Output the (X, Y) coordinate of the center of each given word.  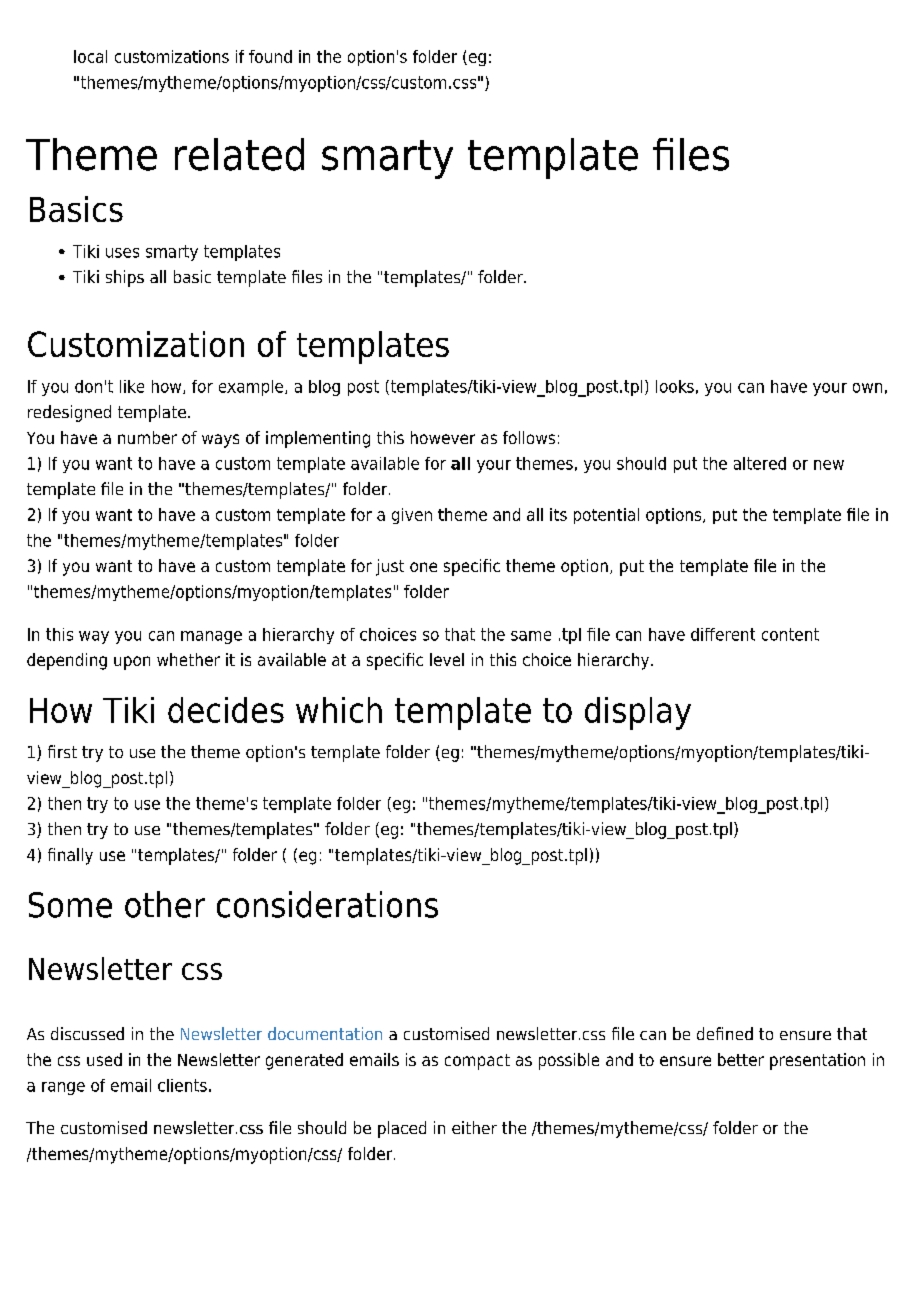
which (339, 710)
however (443, 437)
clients (182, 1085)
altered (760, 463)
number (147, 437)
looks (675, 386)
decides (226, 710)
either (474, 1127)
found (270, 56)
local (90, 56)
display (638, 713)
